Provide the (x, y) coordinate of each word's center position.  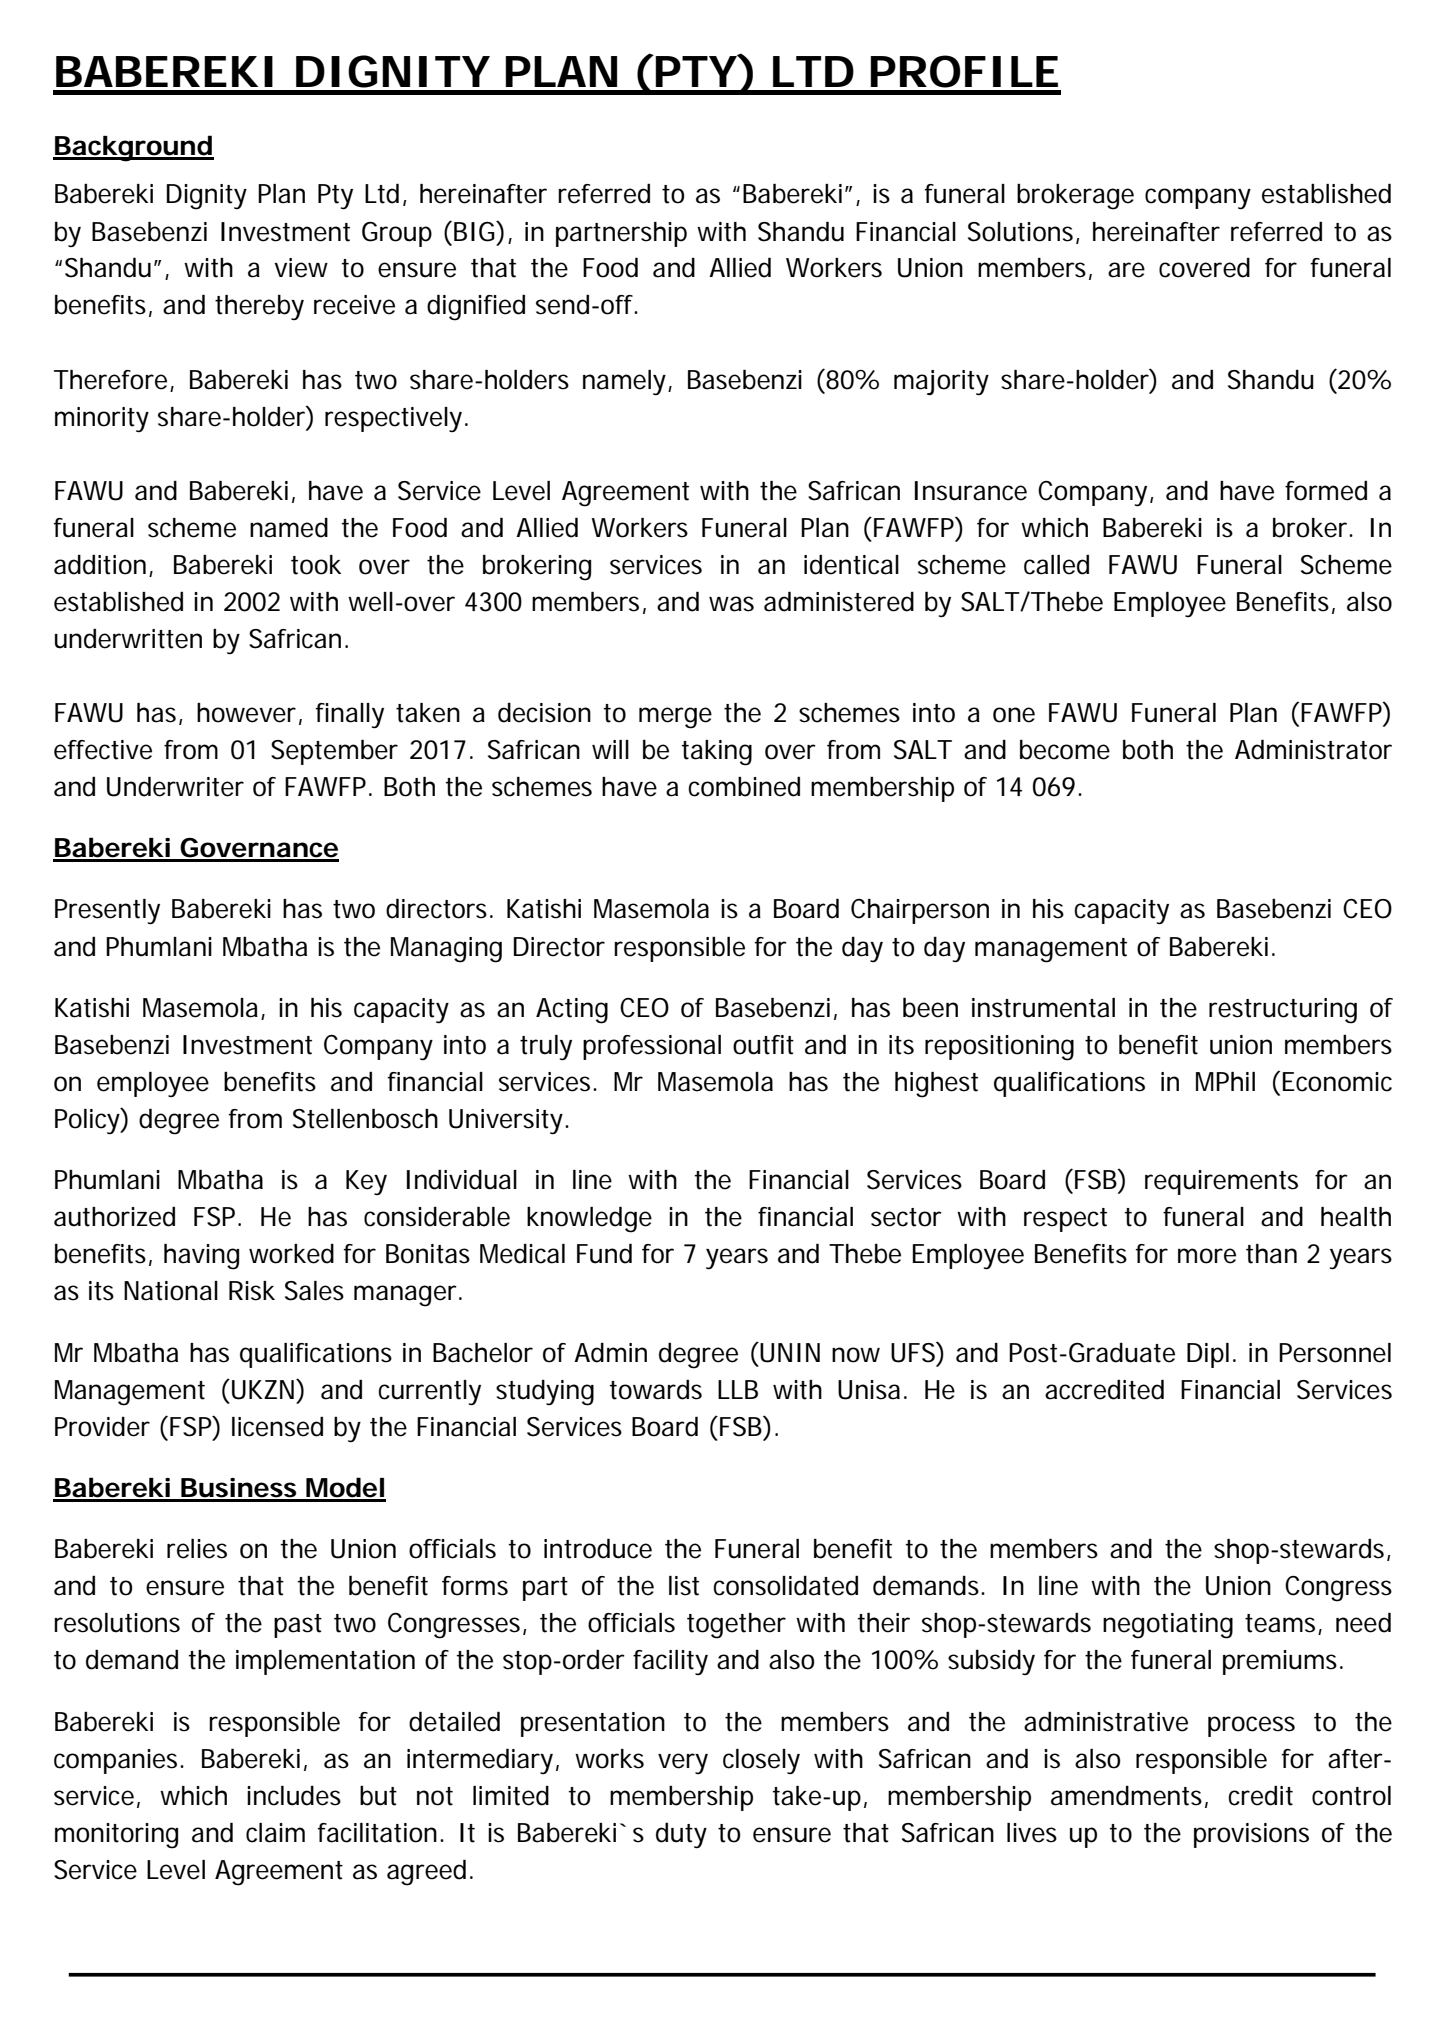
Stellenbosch (365, 1118)
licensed (277, 1426)
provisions (1251, 1835)
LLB (738, 1389)
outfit (763, 1045)
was (731, 604)
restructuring (1283, 1011)
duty (681, 1835)
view (301, 268)
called (1056, 564)
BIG (475, 231)
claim (275, 1833)
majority (941, 383)
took (316, 565)
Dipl (1208, 1355)
